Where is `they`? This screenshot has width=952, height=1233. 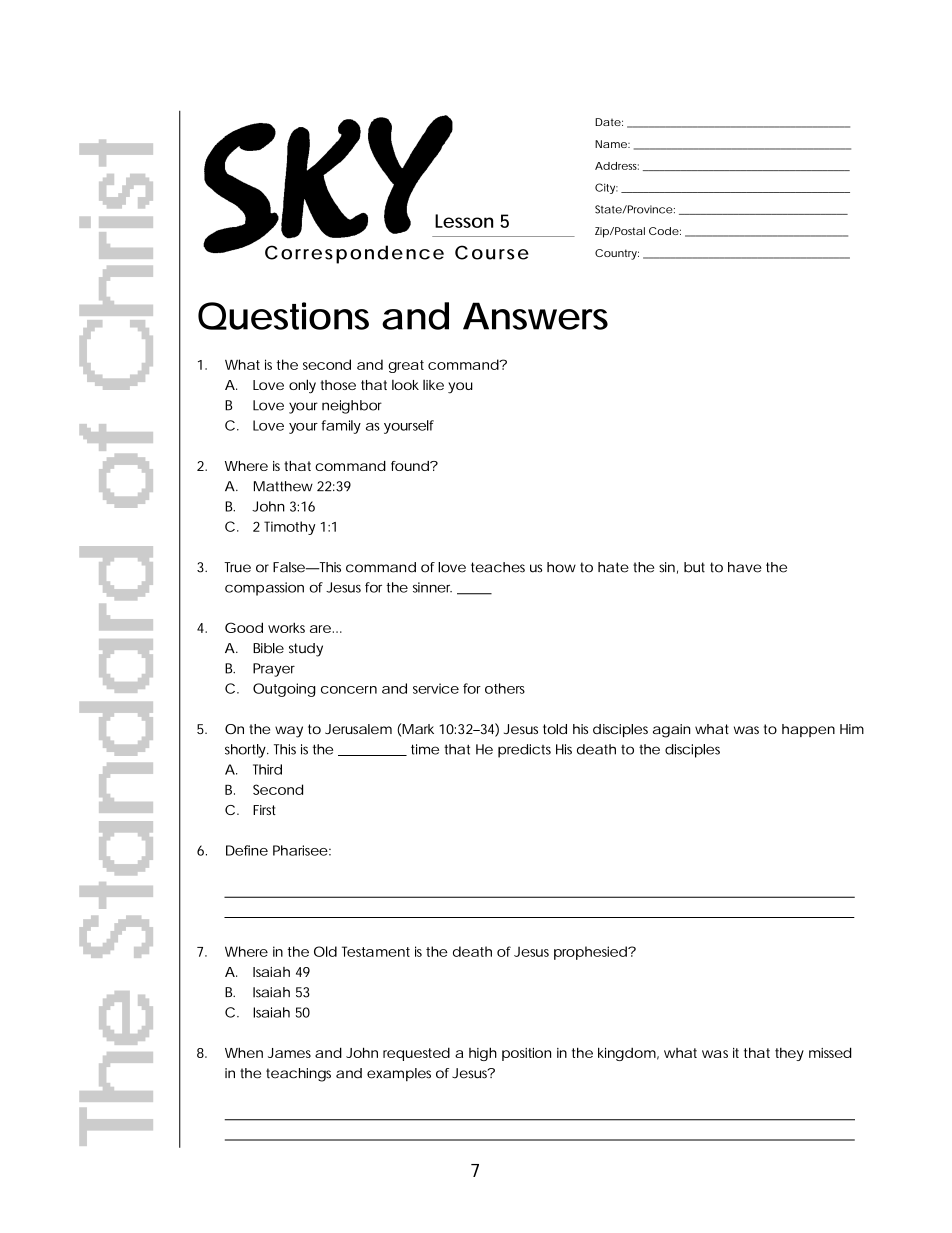 they is located at coordinates (789, 1054).
